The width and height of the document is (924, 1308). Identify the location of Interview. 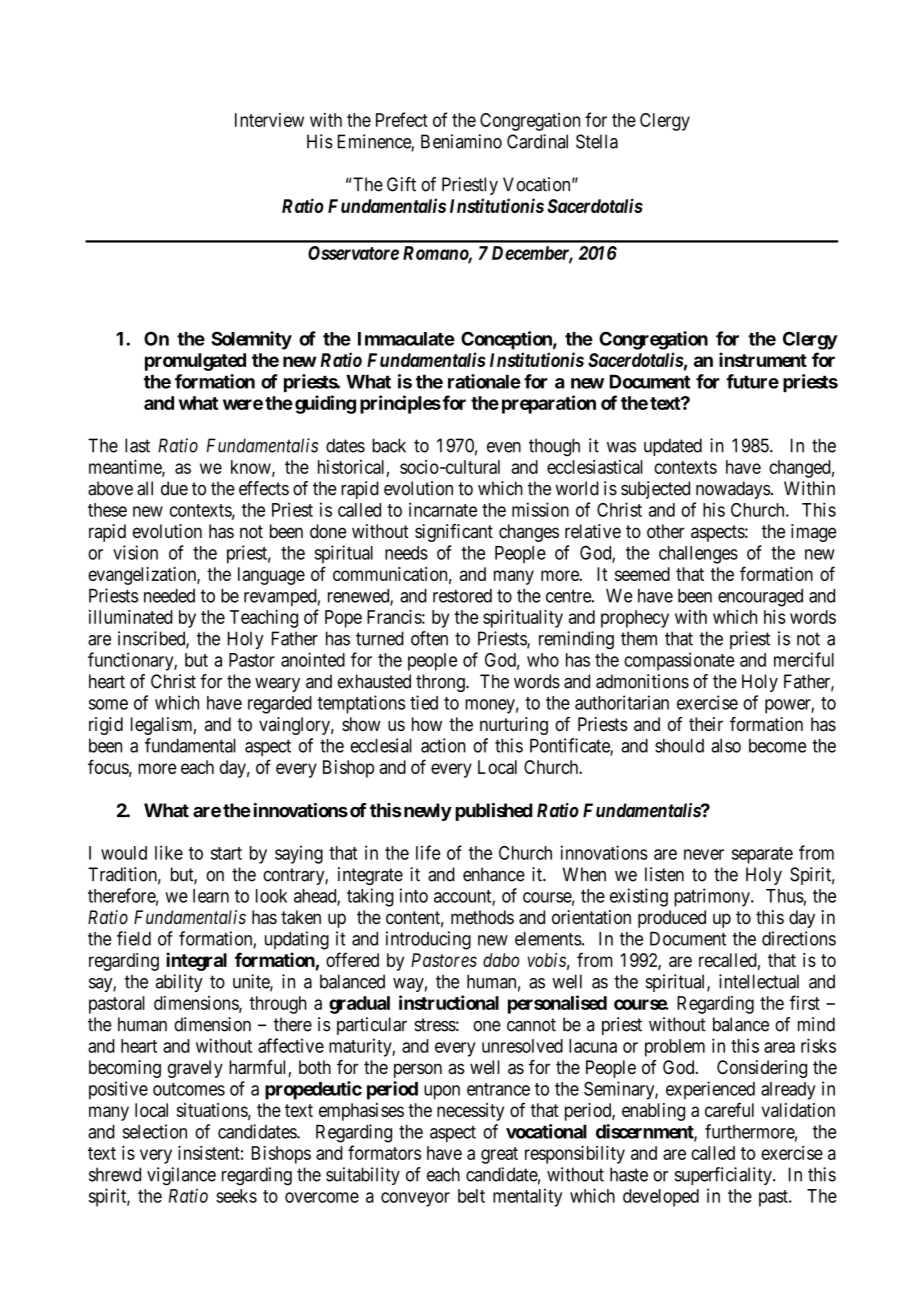
(269, 120).
